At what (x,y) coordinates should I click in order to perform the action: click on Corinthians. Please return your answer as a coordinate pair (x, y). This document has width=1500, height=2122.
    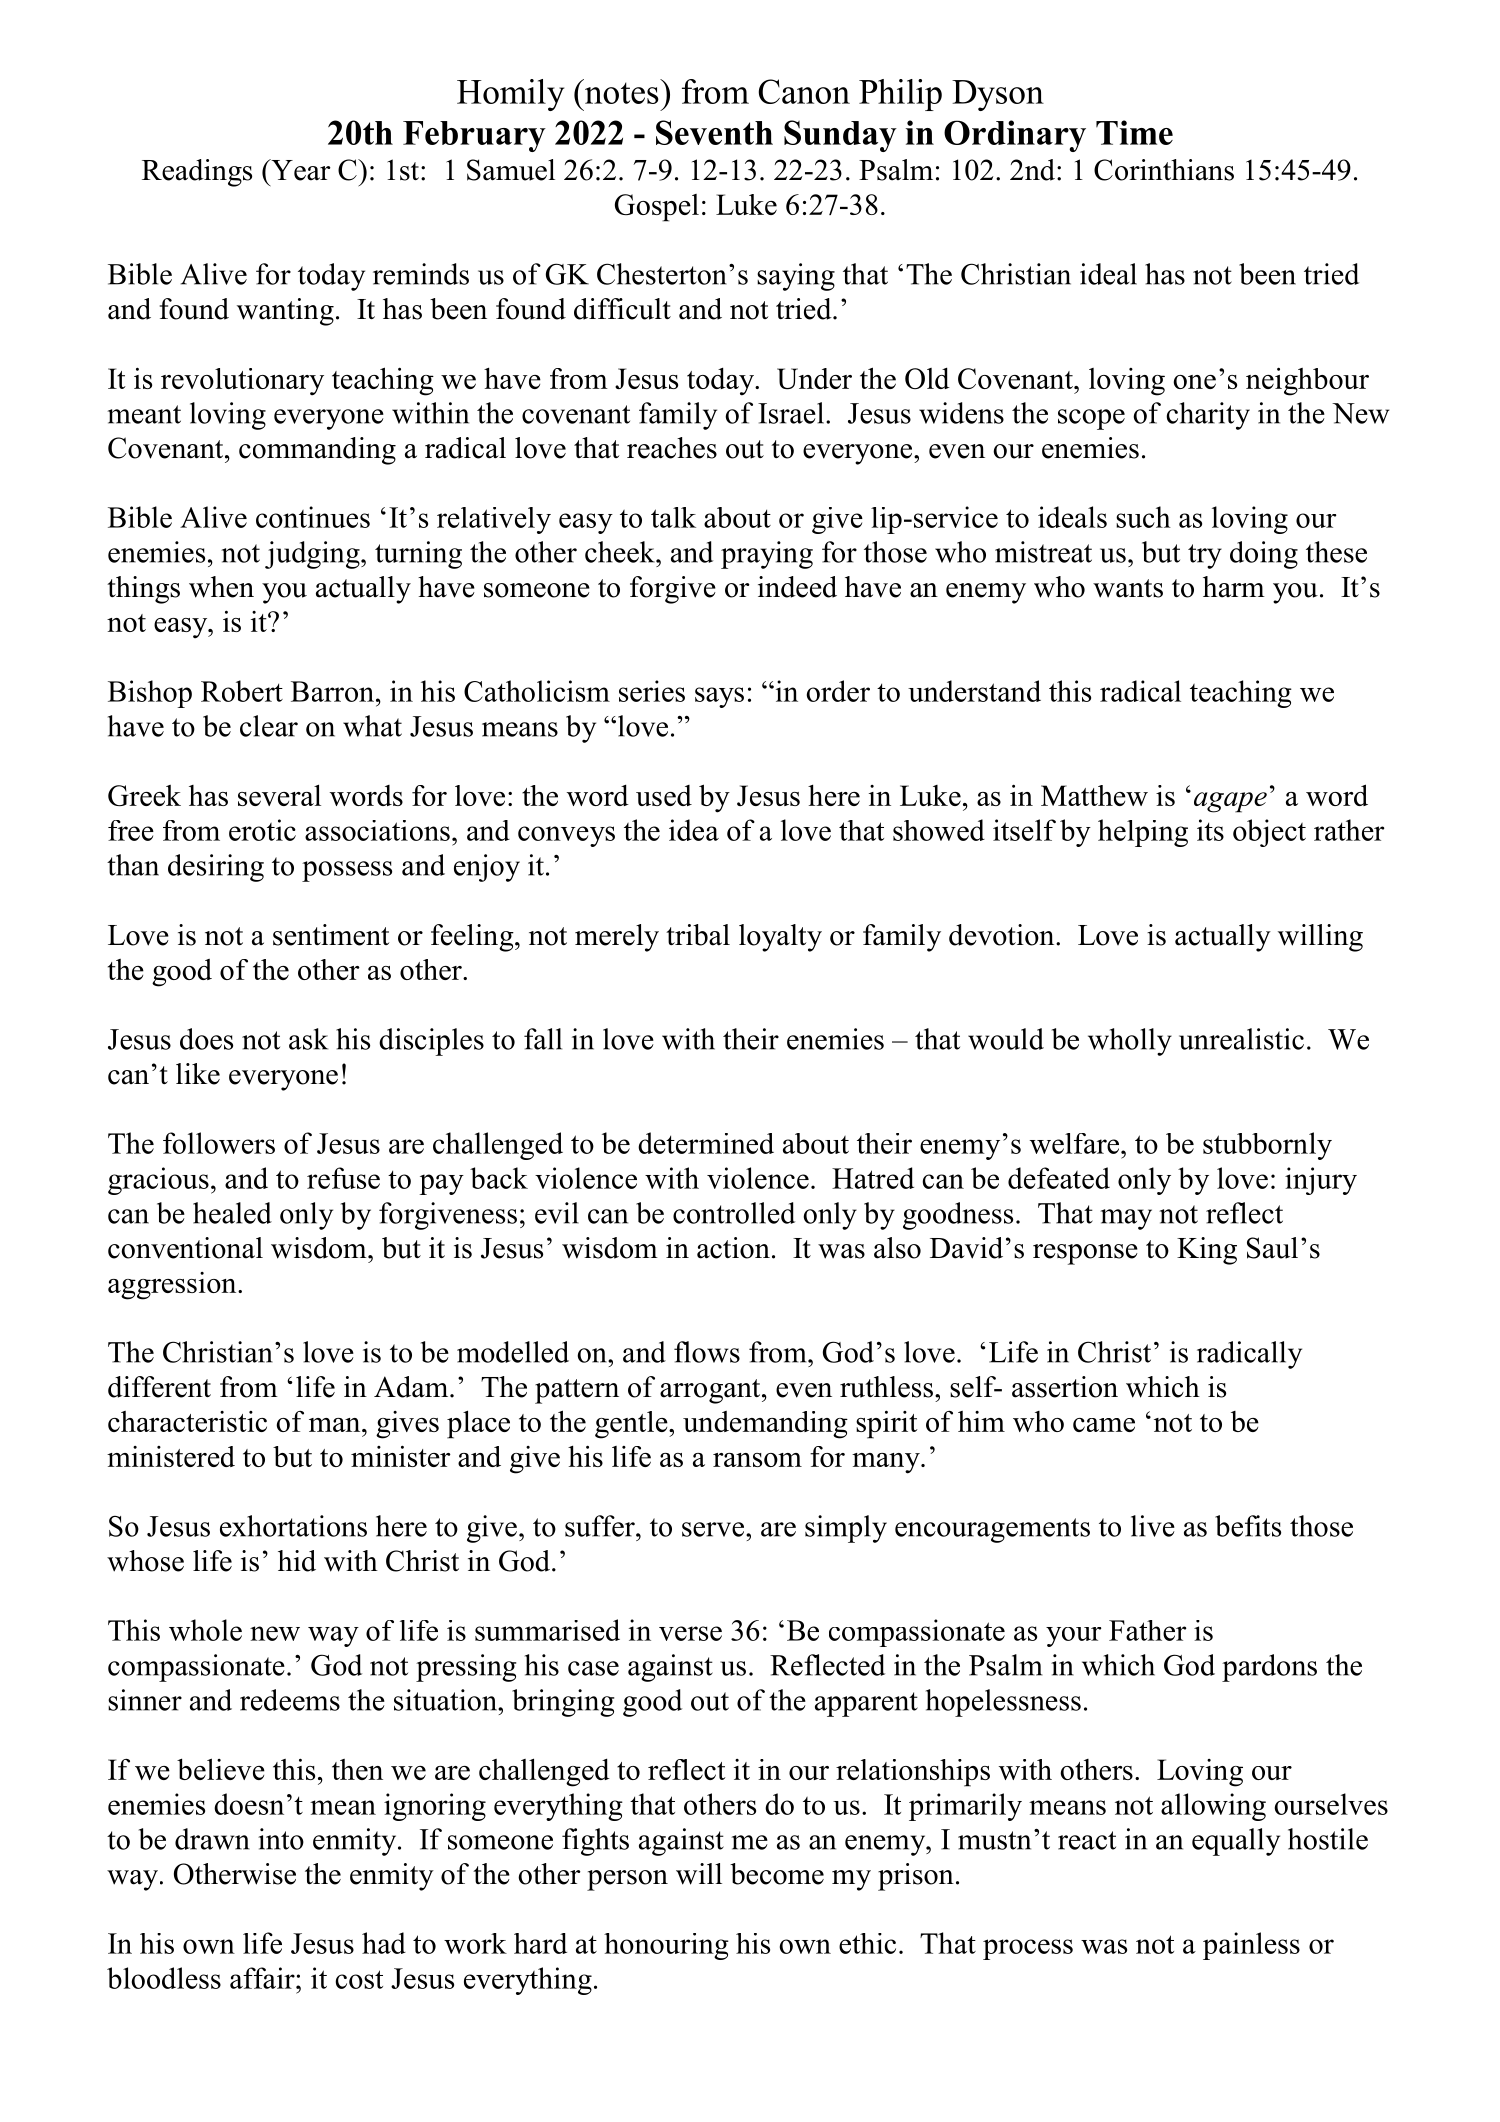
    Looking at the image, I should click on (1164, 170).
